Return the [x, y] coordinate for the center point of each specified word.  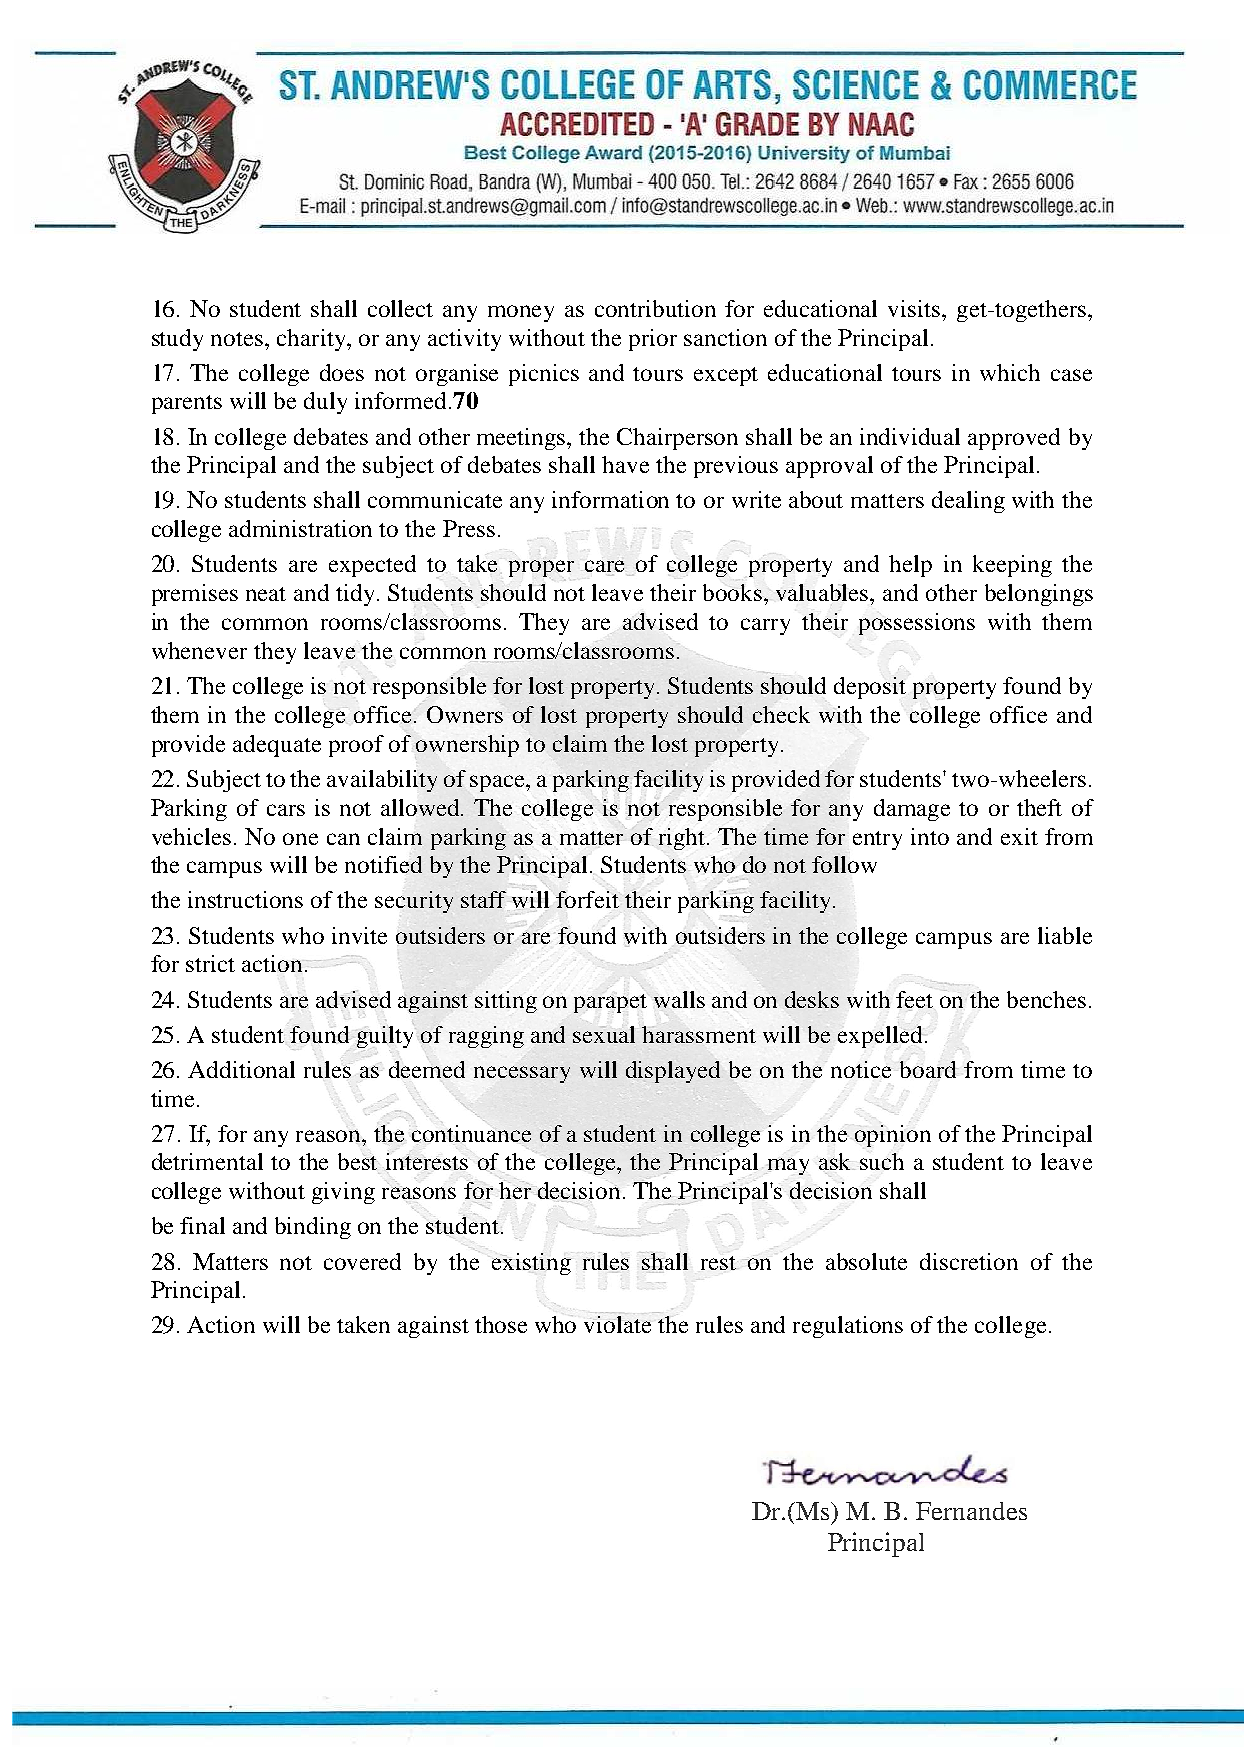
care [604, 566]
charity [312, 340]
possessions [917, 624]
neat [266, 594]
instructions [245, 899]
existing [531, 1264]
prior [653, 340]
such [882, 1161]
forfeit [587, 899]
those [501, 1324]
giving [343, 1193]
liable [1065, 935]
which [1010, 372]
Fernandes [971, 1511]
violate [617, 1324]
